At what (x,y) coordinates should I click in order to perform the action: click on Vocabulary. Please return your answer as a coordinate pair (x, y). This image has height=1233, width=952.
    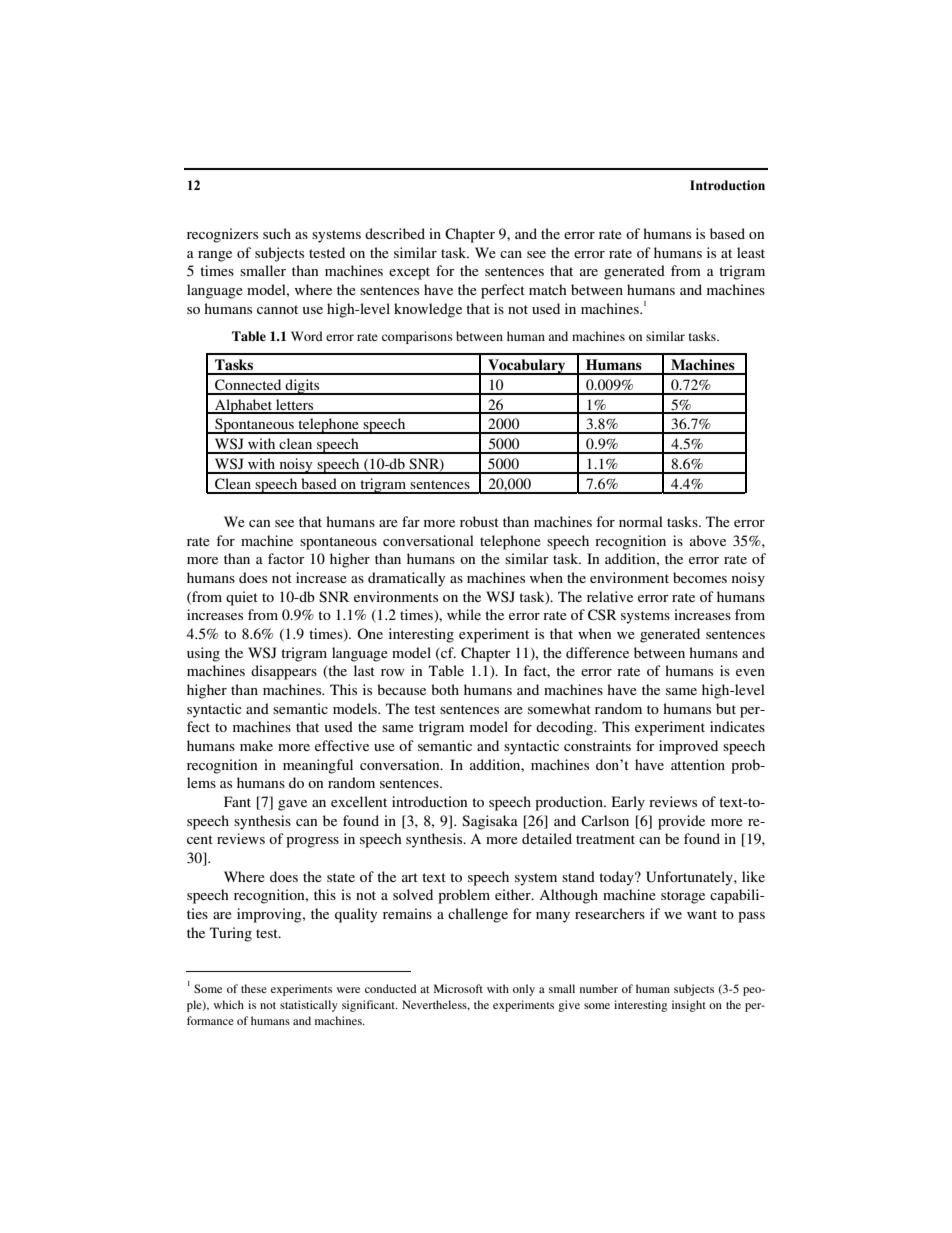
    Looking at the image, I should click on (527, 367).
